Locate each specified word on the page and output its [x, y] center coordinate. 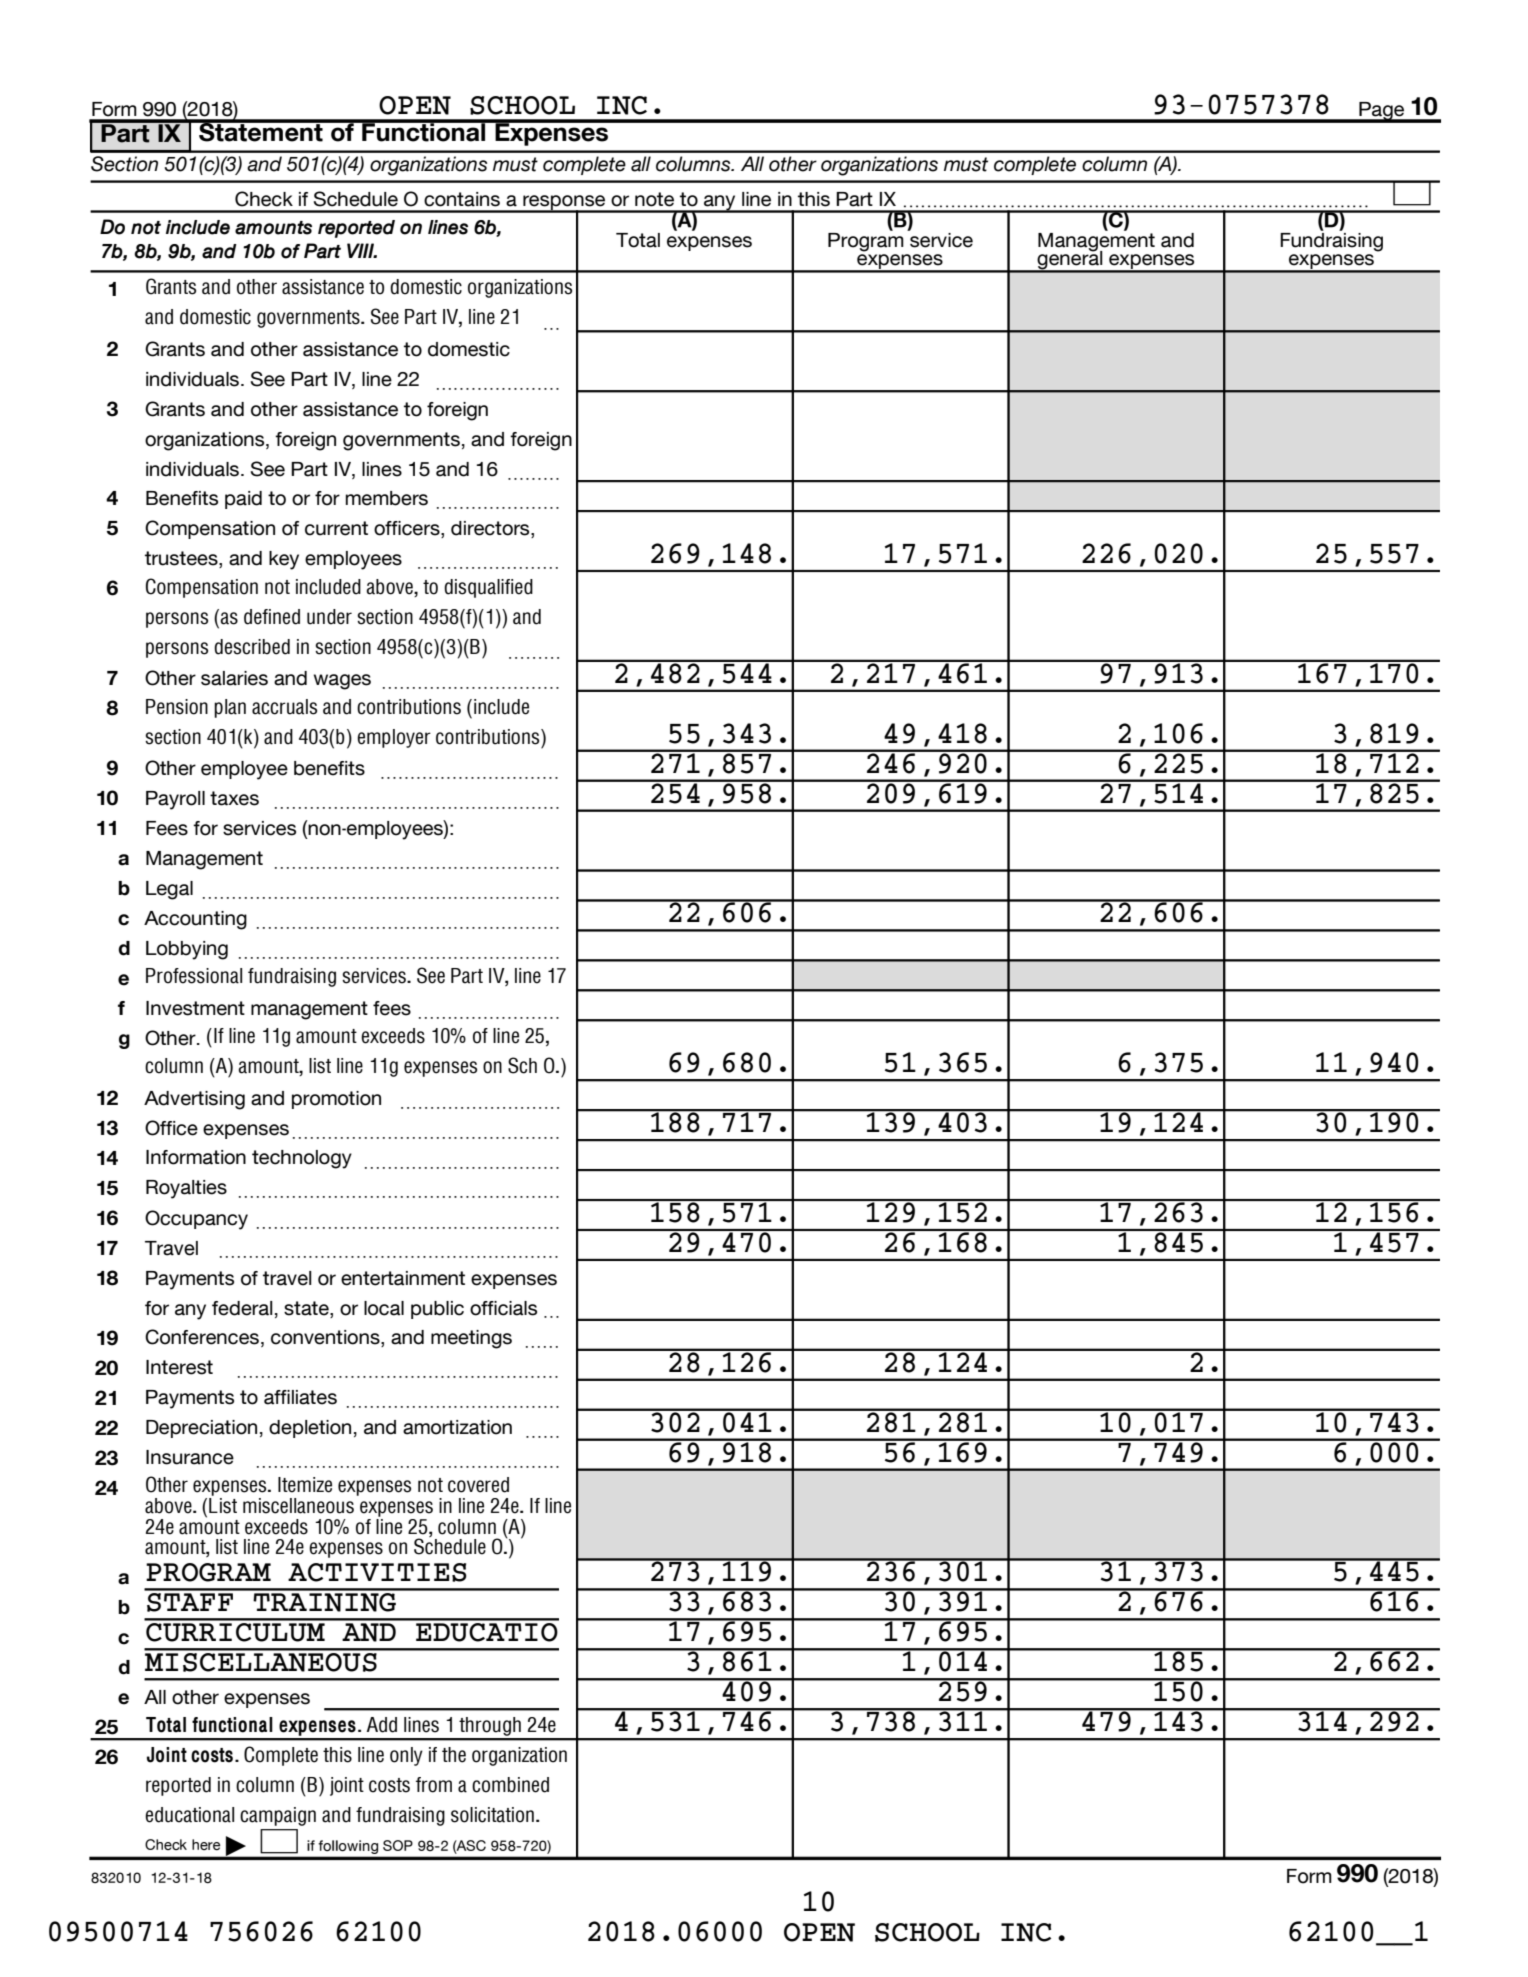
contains [462, 199]
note [654, 199]
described [252, 647]
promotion [336, 1100]
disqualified [488, 588]
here [206, 1844]
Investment [195, 1008]
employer [394, 738]
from [434, 1785]
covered [478, 1485]
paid [243, 500]
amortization [457, 1427]
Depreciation [201, 1429]
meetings [471, 1339]
